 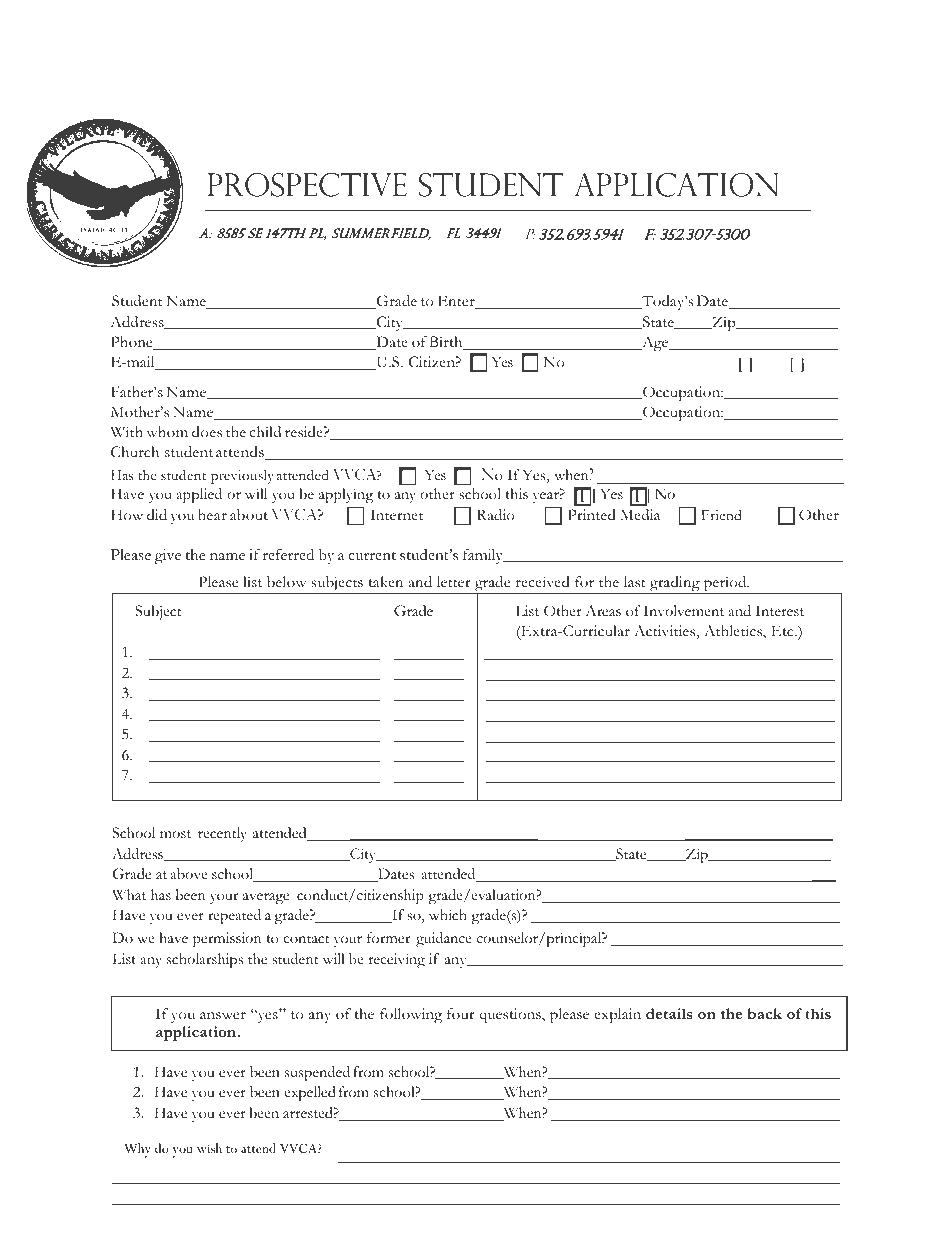 What do you see at coordinates (496, 515) in the screenshot?
I see `Radio` at bounding box center [496, 515].
